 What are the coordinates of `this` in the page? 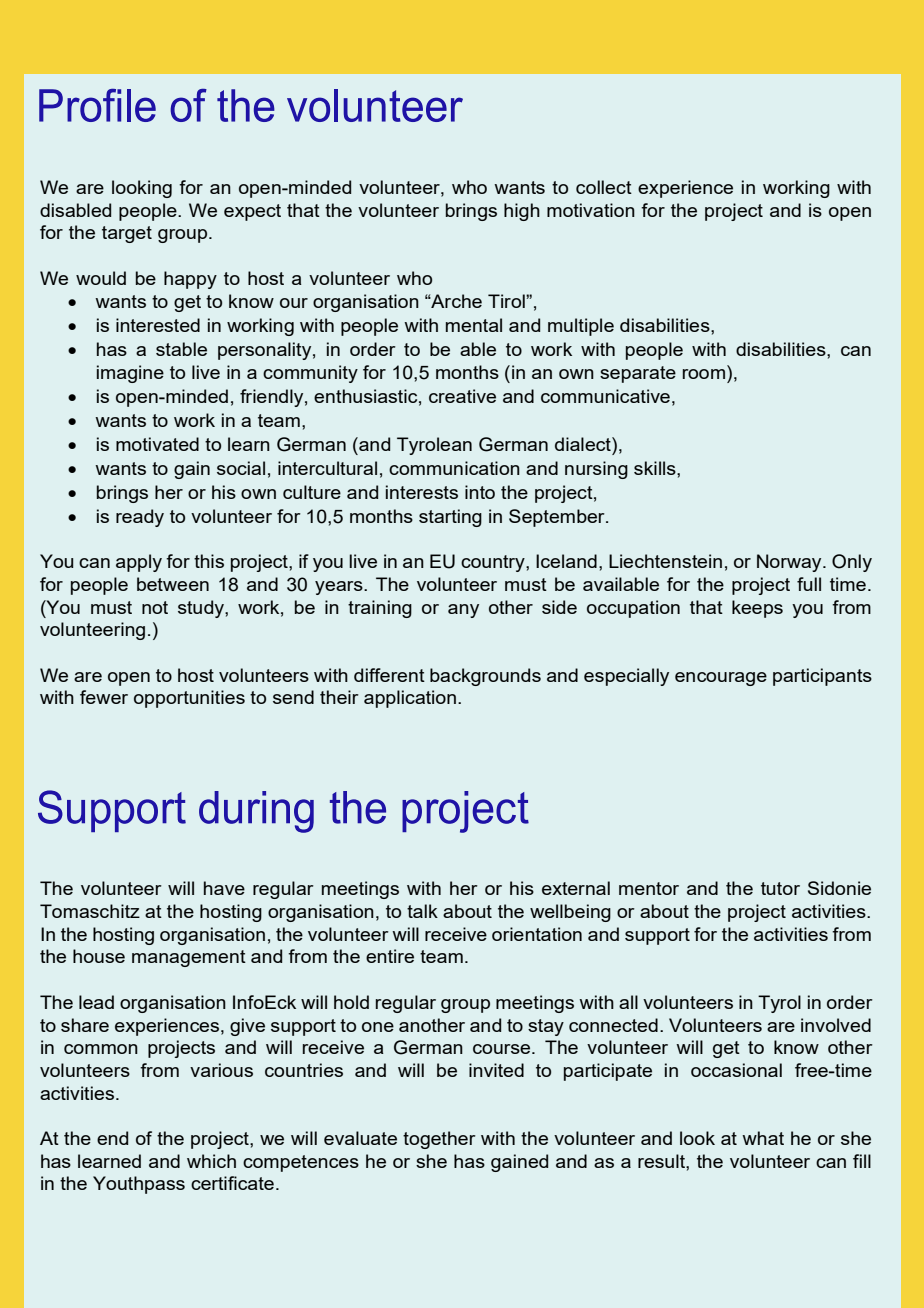 It's located at (209, 561).
